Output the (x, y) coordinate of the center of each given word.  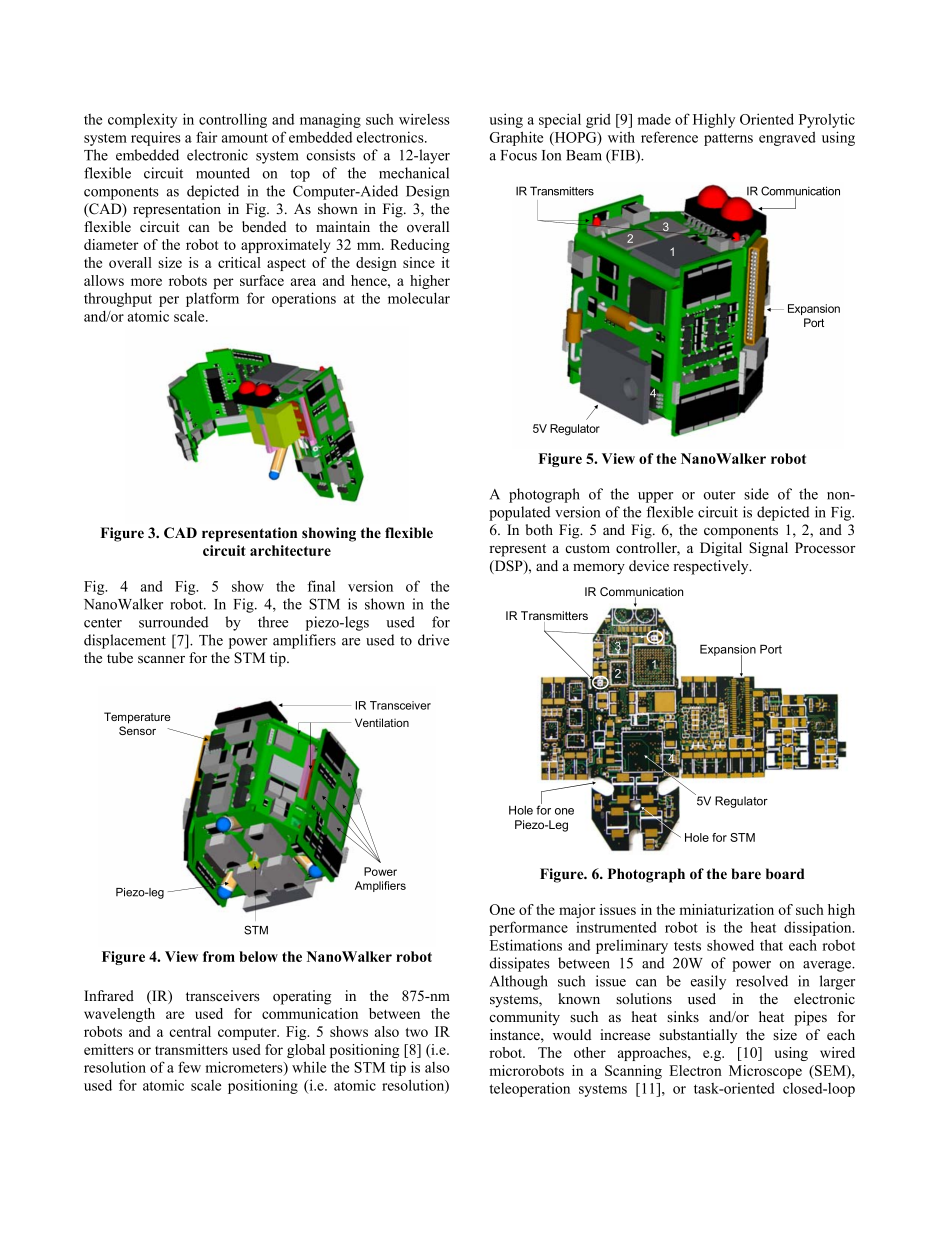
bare (746, 874)
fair (206, 137)
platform (212, 299)
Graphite (516, 138)
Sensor (137, 730)
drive (433, 640)
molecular (419, 298)
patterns (728, 139)
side (756, 494)
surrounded (173, 622)
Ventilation (382, 722)
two (417, 1032)
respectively (712, 567)
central (190, 1031)
